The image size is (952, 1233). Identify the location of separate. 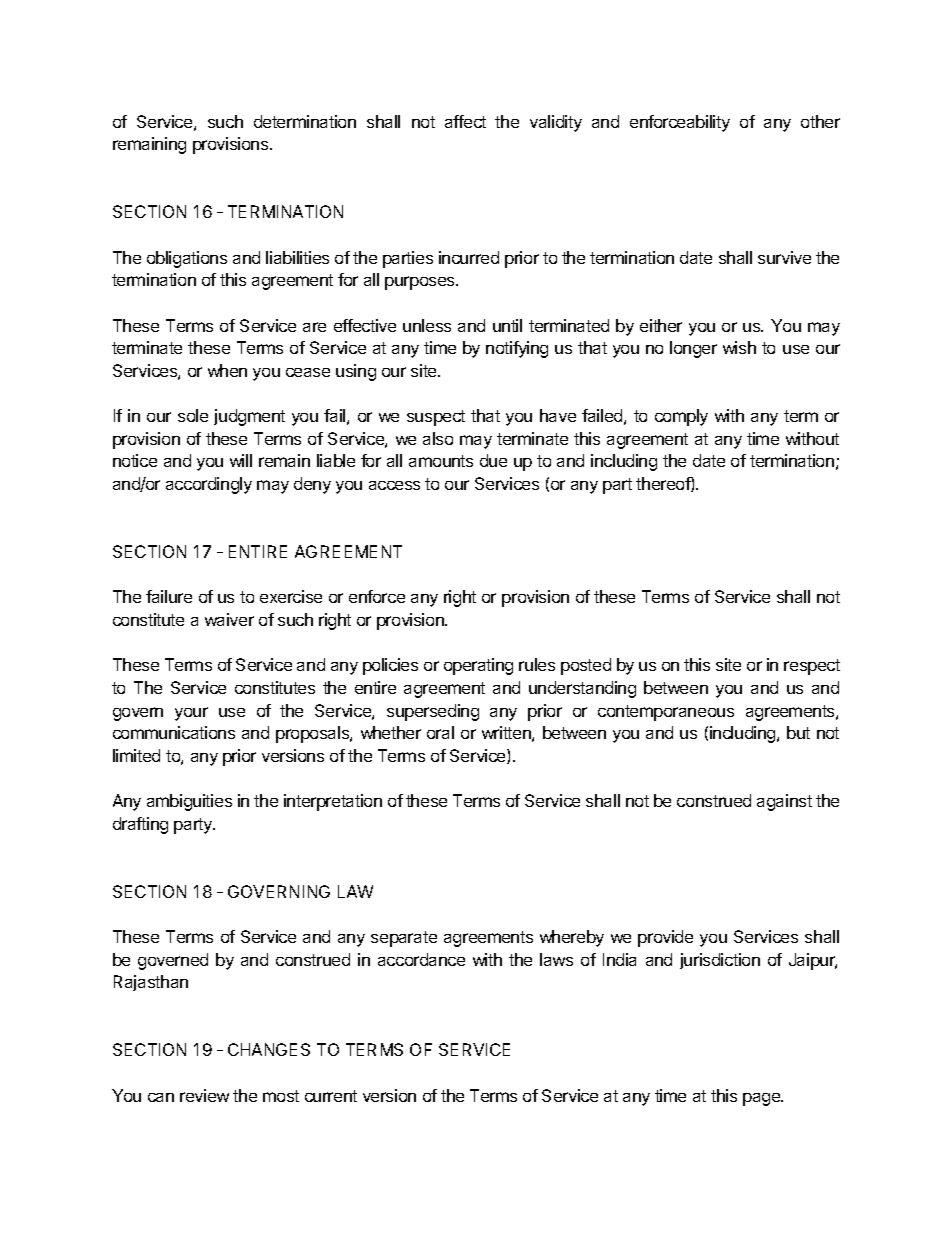
(404, 939).
